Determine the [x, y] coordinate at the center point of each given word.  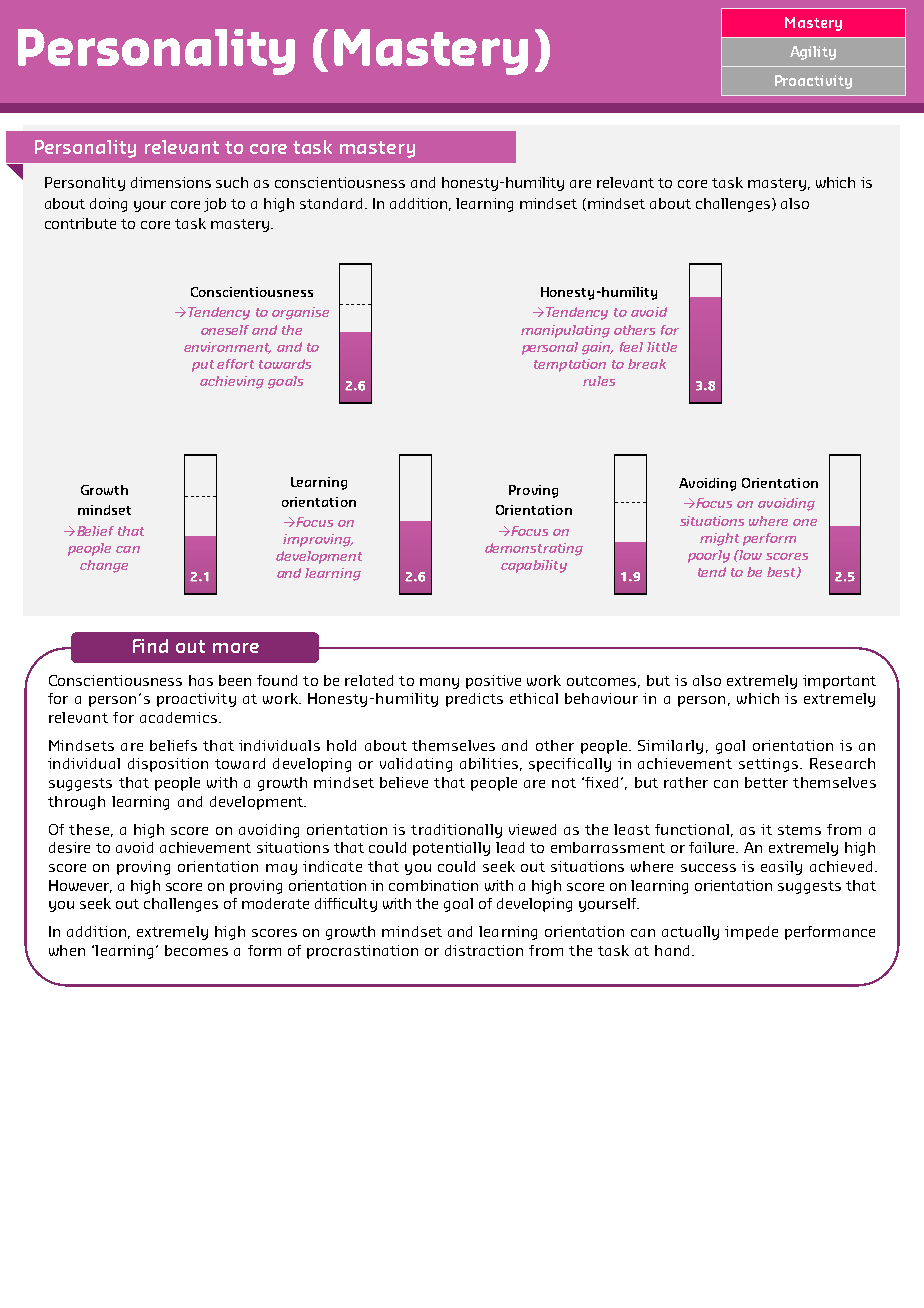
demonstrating [534, 549]
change [104, 566]
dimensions [171, 182]
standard [331, 203]
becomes [196, 950]
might [719, 539]
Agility [813, 53]
